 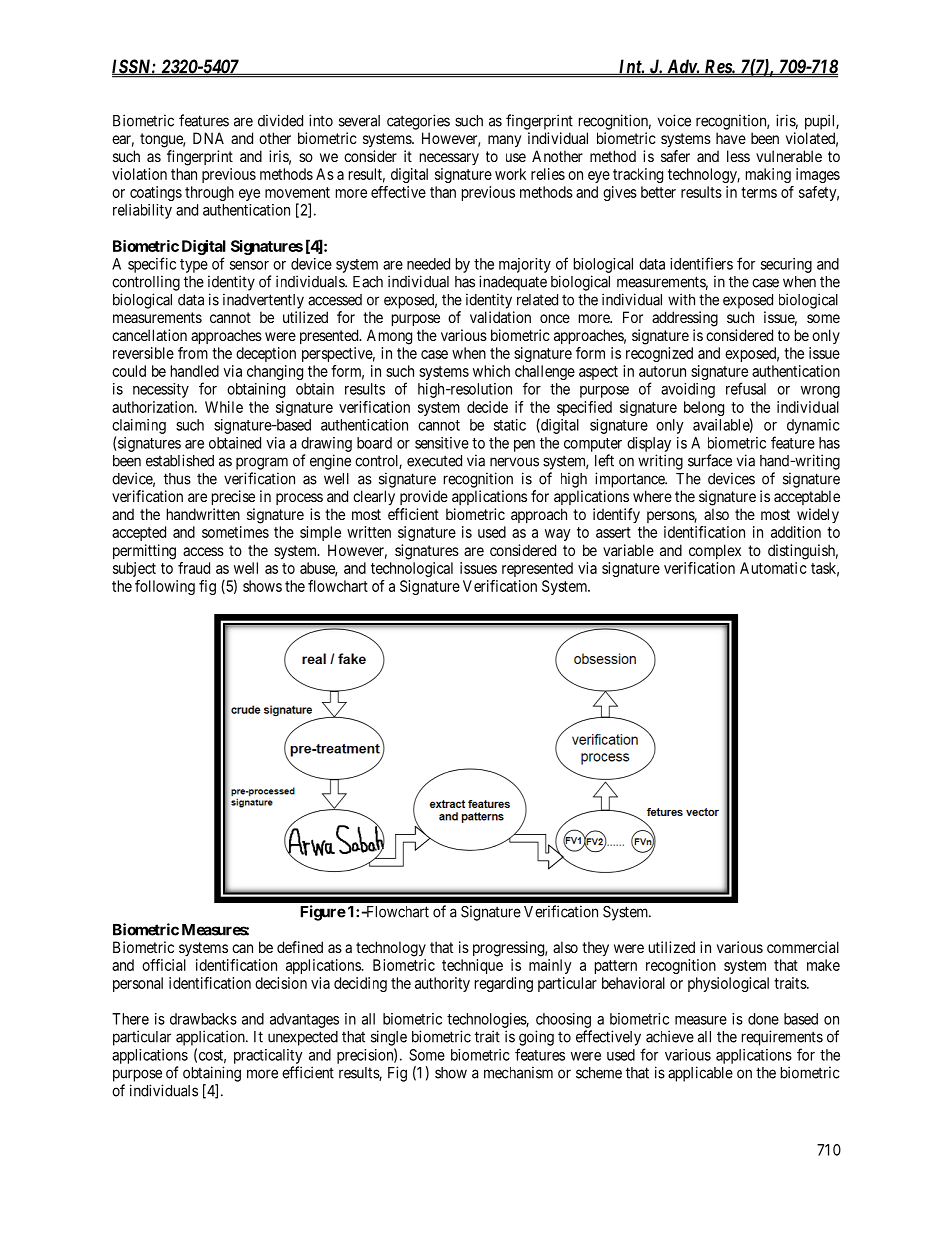 What do you see at coordinates (203, 1019) in the screenshot?
I see `drawbacks` at bounding box center [203, 1019].
